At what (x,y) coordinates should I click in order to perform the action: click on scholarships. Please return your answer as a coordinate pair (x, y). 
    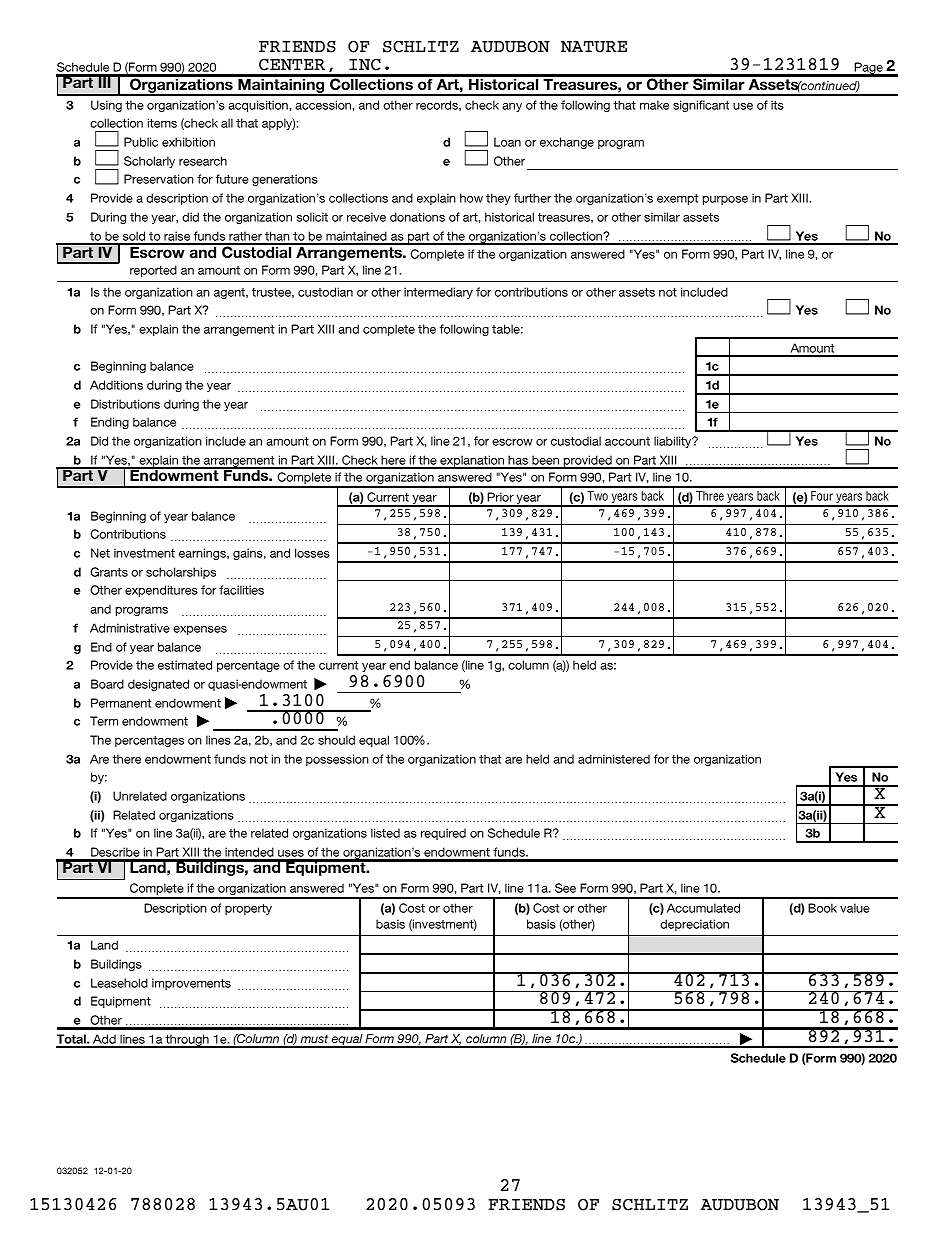
    Looking at the image, I should click on (181, 573).
